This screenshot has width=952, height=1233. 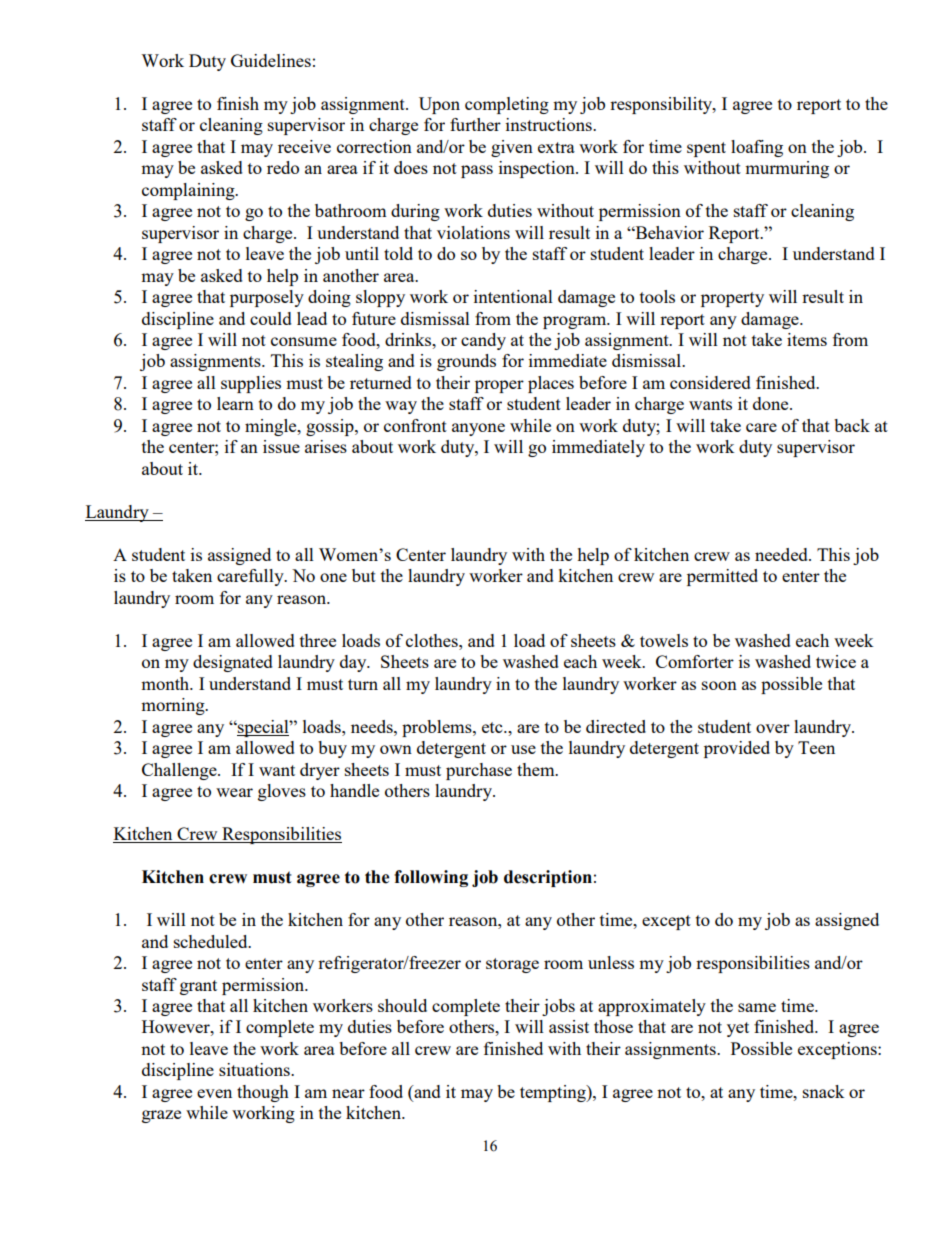 I want to click on learn, so click(x=235, y=403).
